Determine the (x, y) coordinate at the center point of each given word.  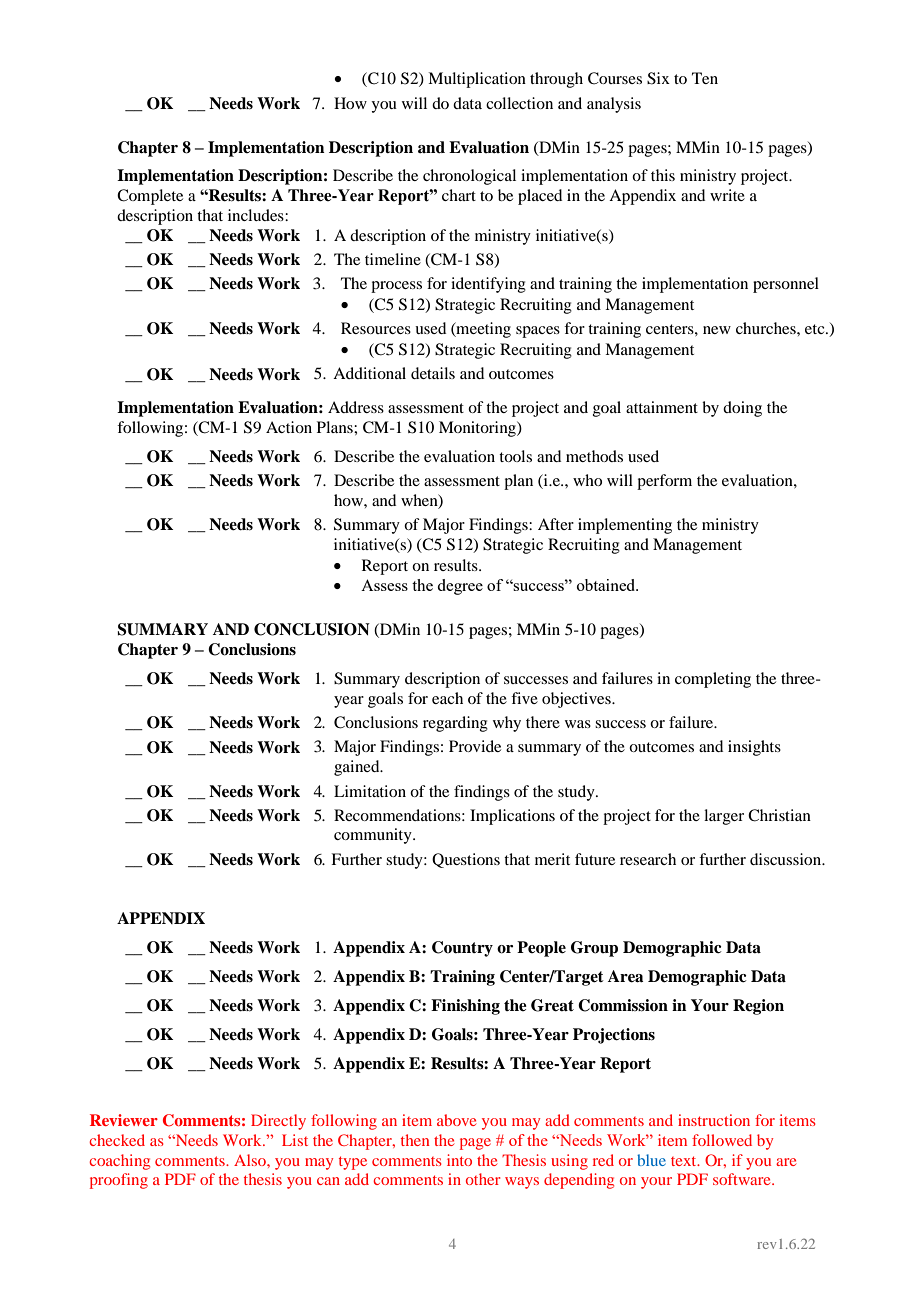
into (459, 1160)
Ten (705, 78)
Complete (150, 197)
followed (722, 1140)
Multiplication (477, 80)
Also (251, 1160)
